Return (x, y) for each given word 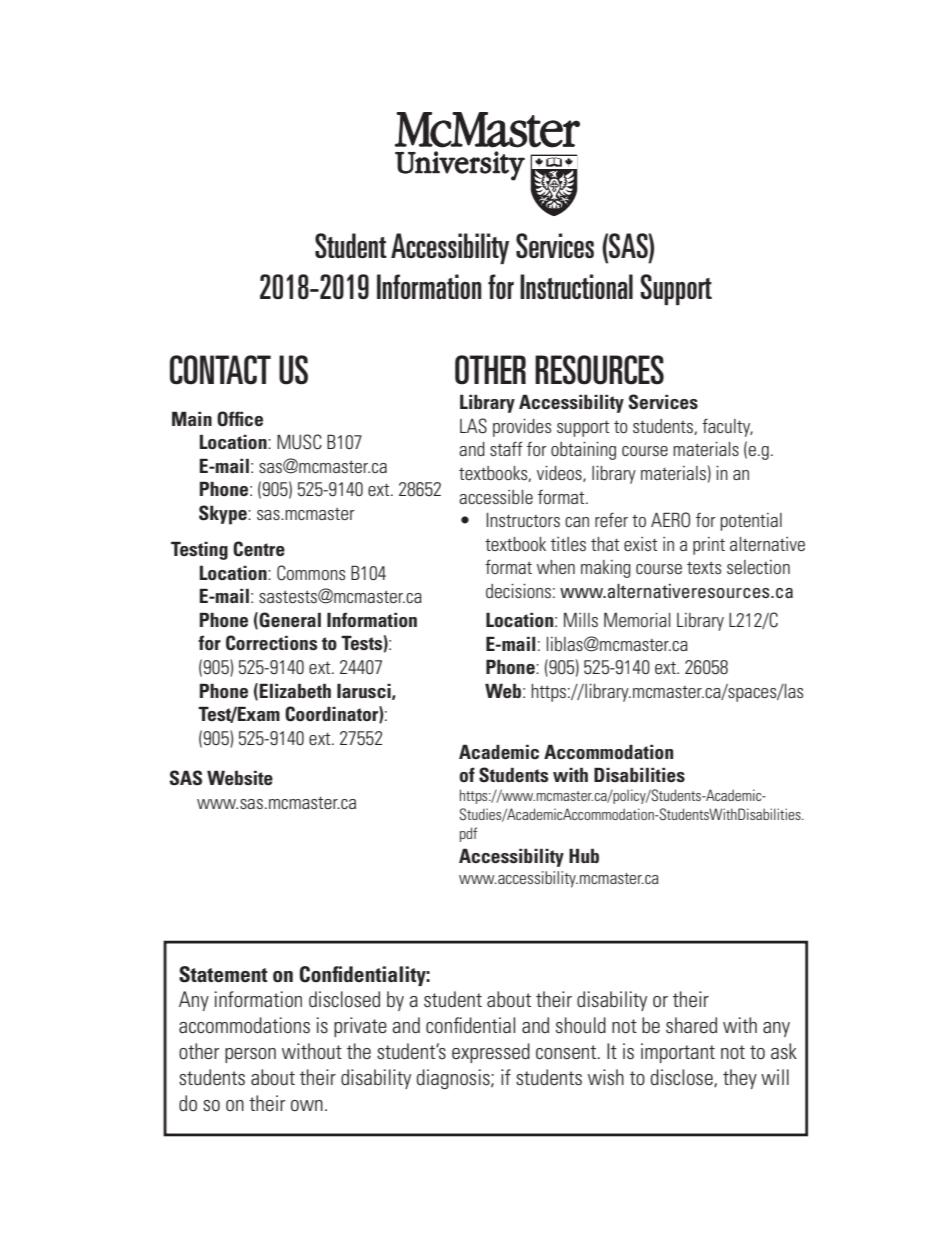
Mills (581, 620)
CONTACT (220, 370)
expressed (491, 1053)
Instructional (576, 286)
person (250, 1055)
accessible (496, 497)
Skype (224, 515)
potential (751, 522)
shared (691, 1025)
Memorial (637, 620)
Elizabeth (295, 690)
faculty (727, 427)
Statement (223, 974)
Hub (584, 855)
